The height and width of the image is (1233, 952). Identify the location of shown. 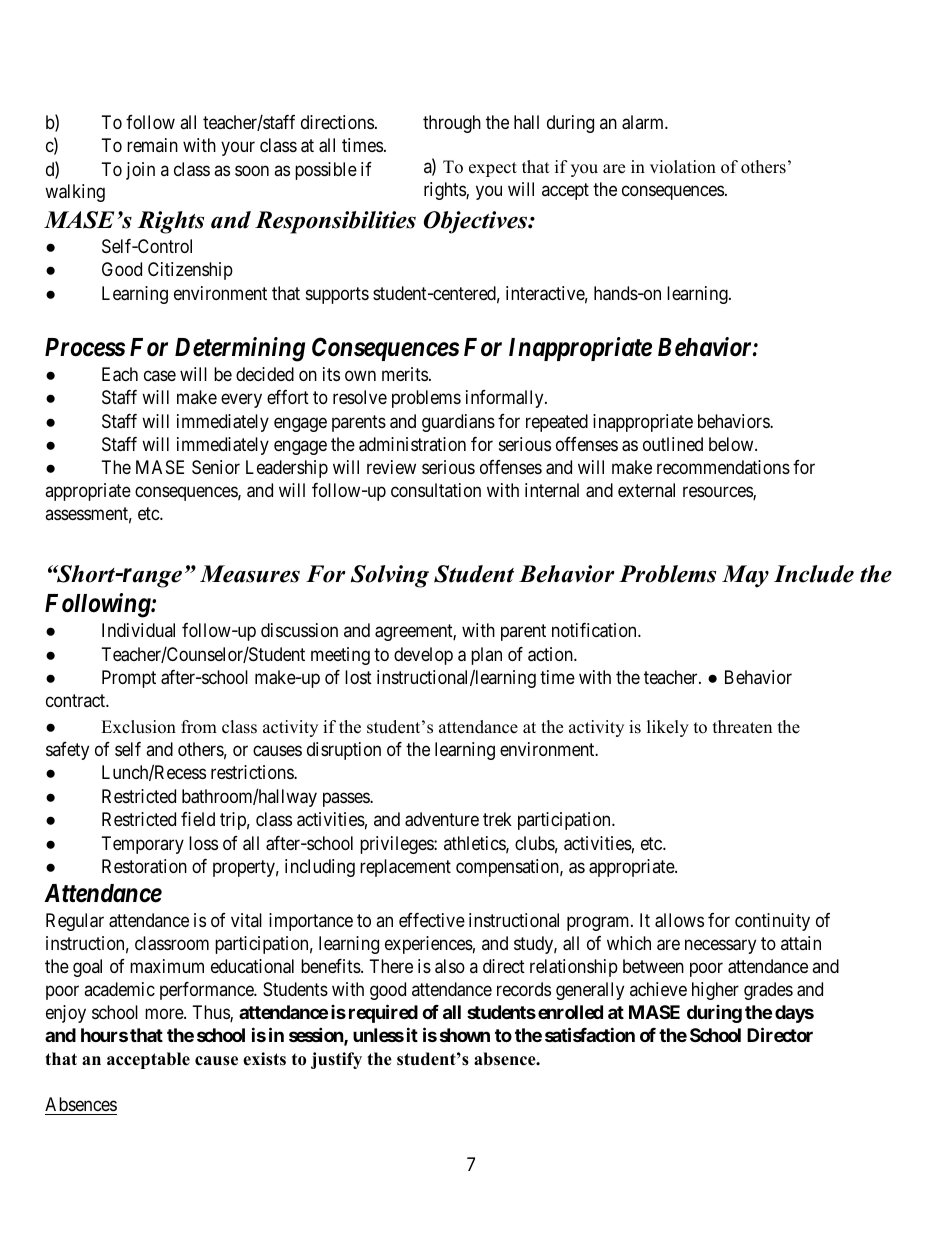
(465, 1035).
